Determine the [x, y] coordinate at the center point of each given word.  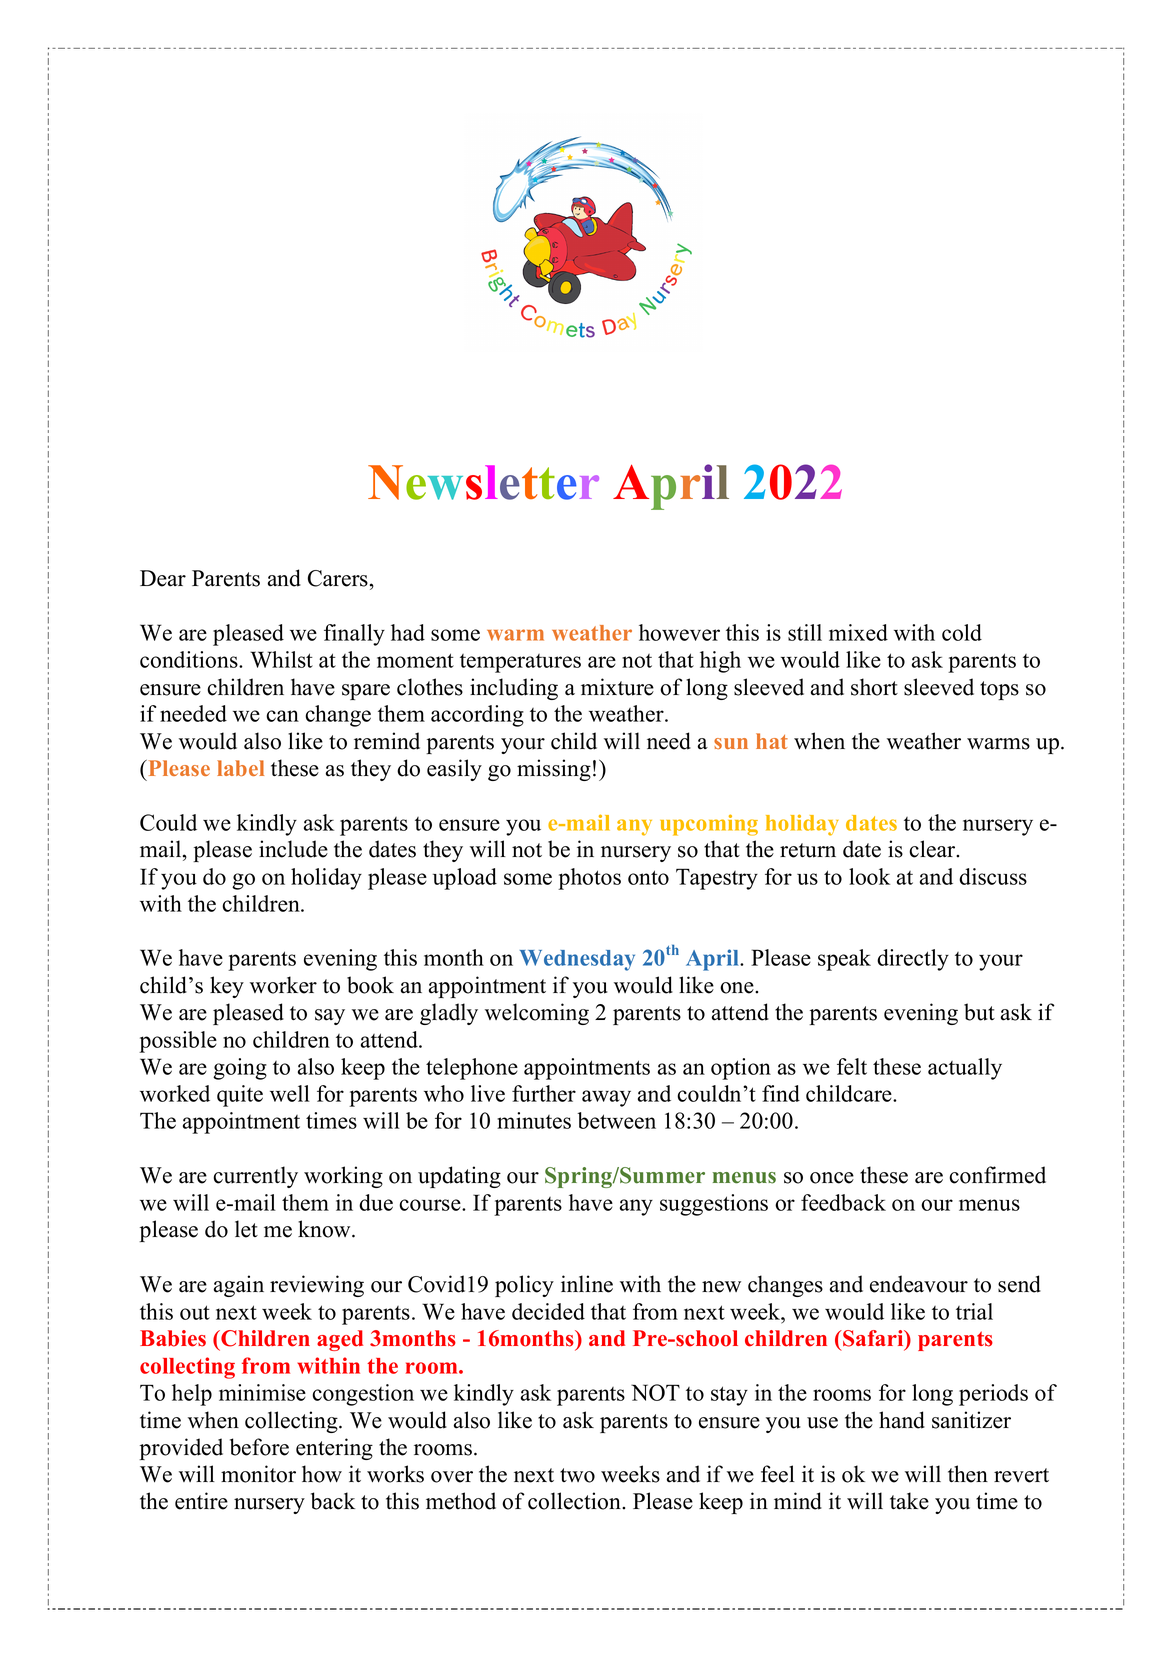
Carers [338, 578]
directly [913, 960]
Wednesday [577, 960]
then [968, 1474]
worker [283, 985]
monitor [258, 1474]
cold [962, 632]
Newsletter [483, 482]
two [577, 1475]
